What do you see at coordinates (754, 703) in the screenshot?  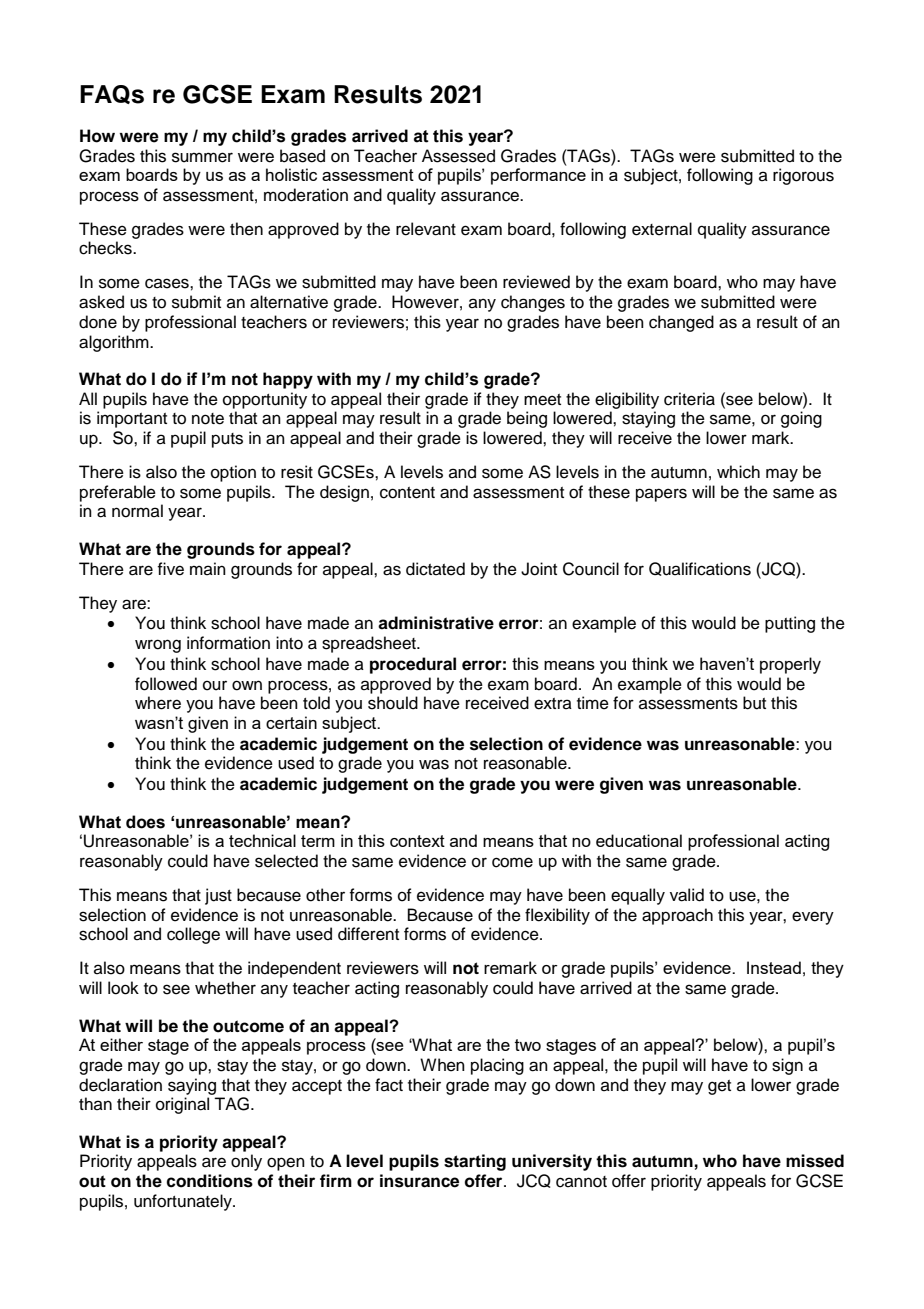 I see `but` at bounding box center [754, 703].
